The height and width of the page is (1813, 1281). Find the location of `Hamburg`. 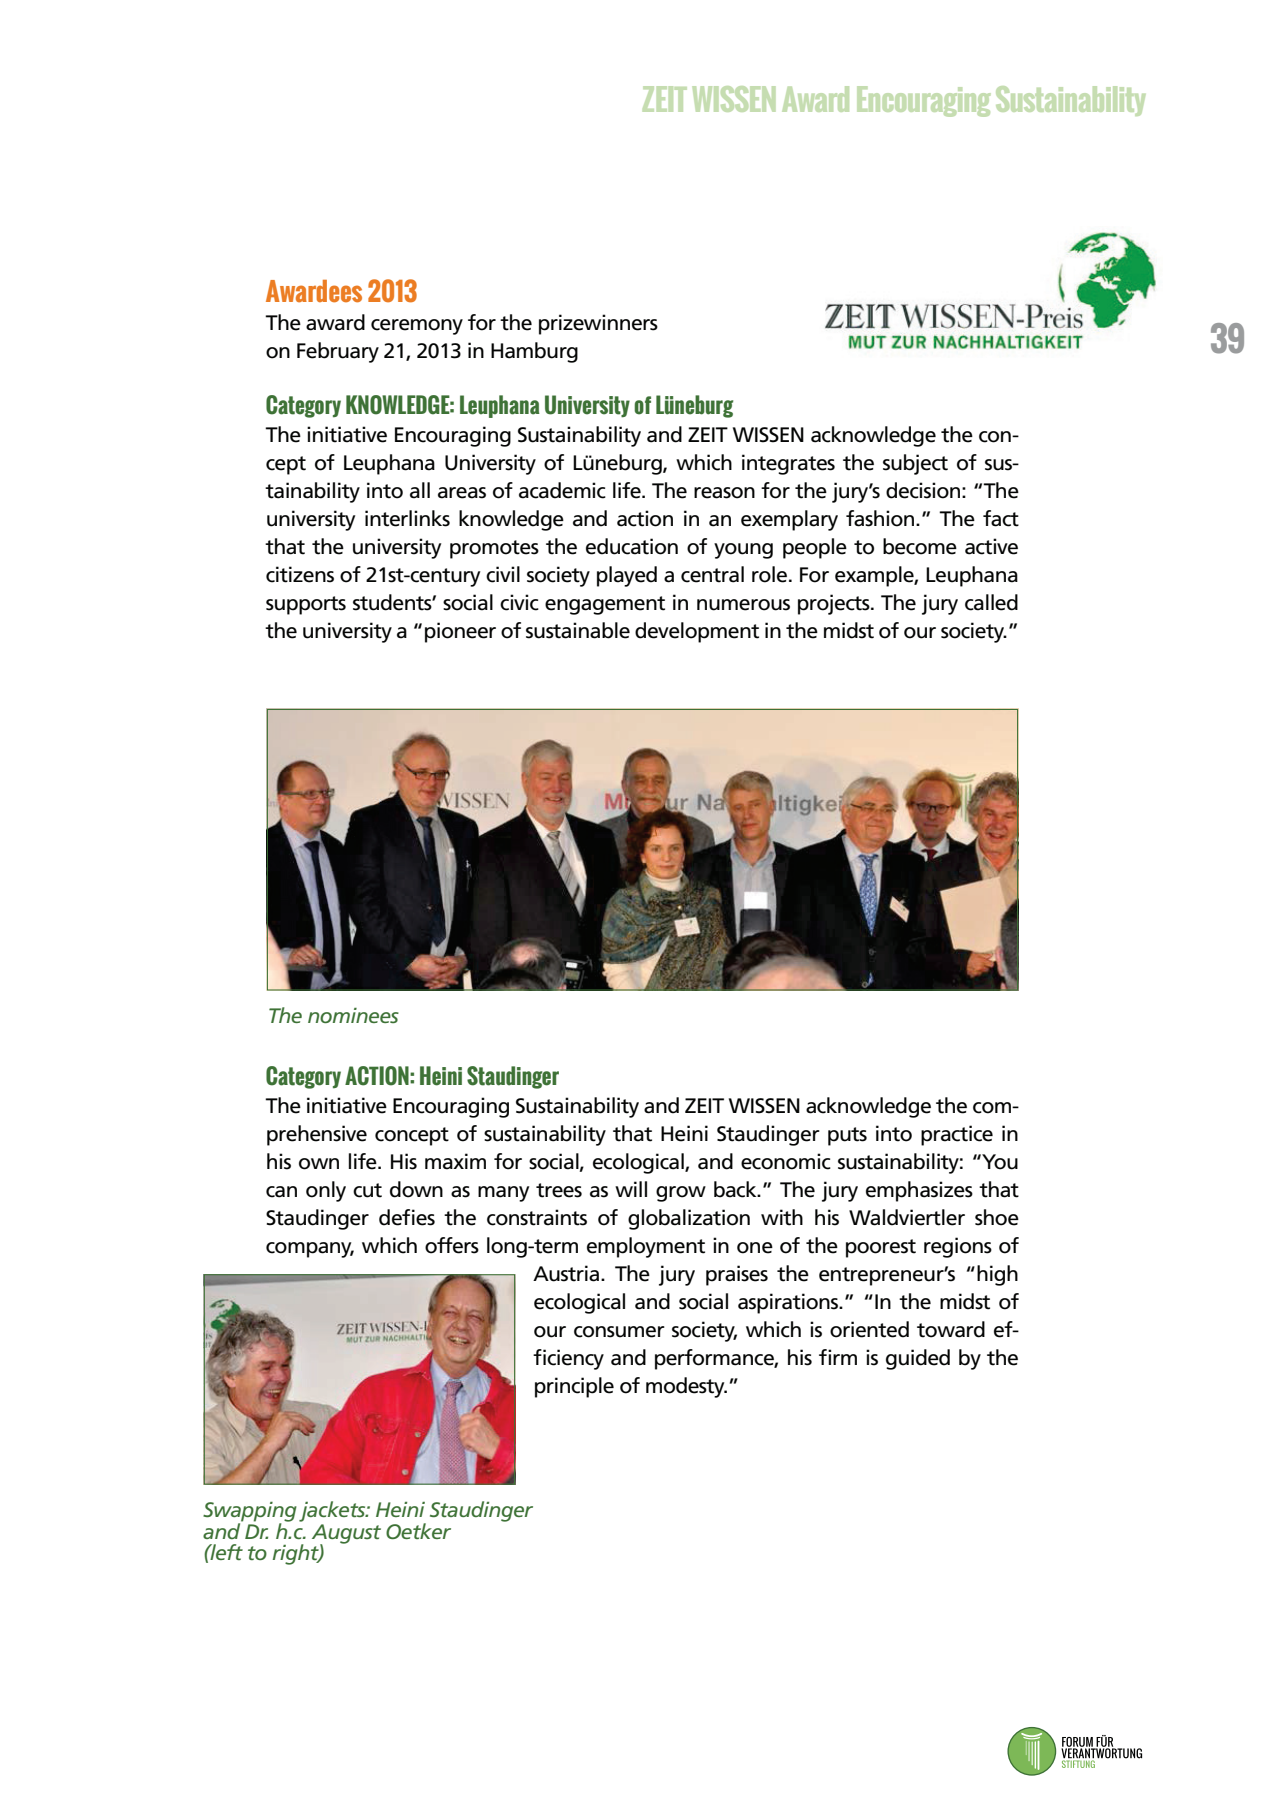

Hamburg is located at coordinates (534, 352).
